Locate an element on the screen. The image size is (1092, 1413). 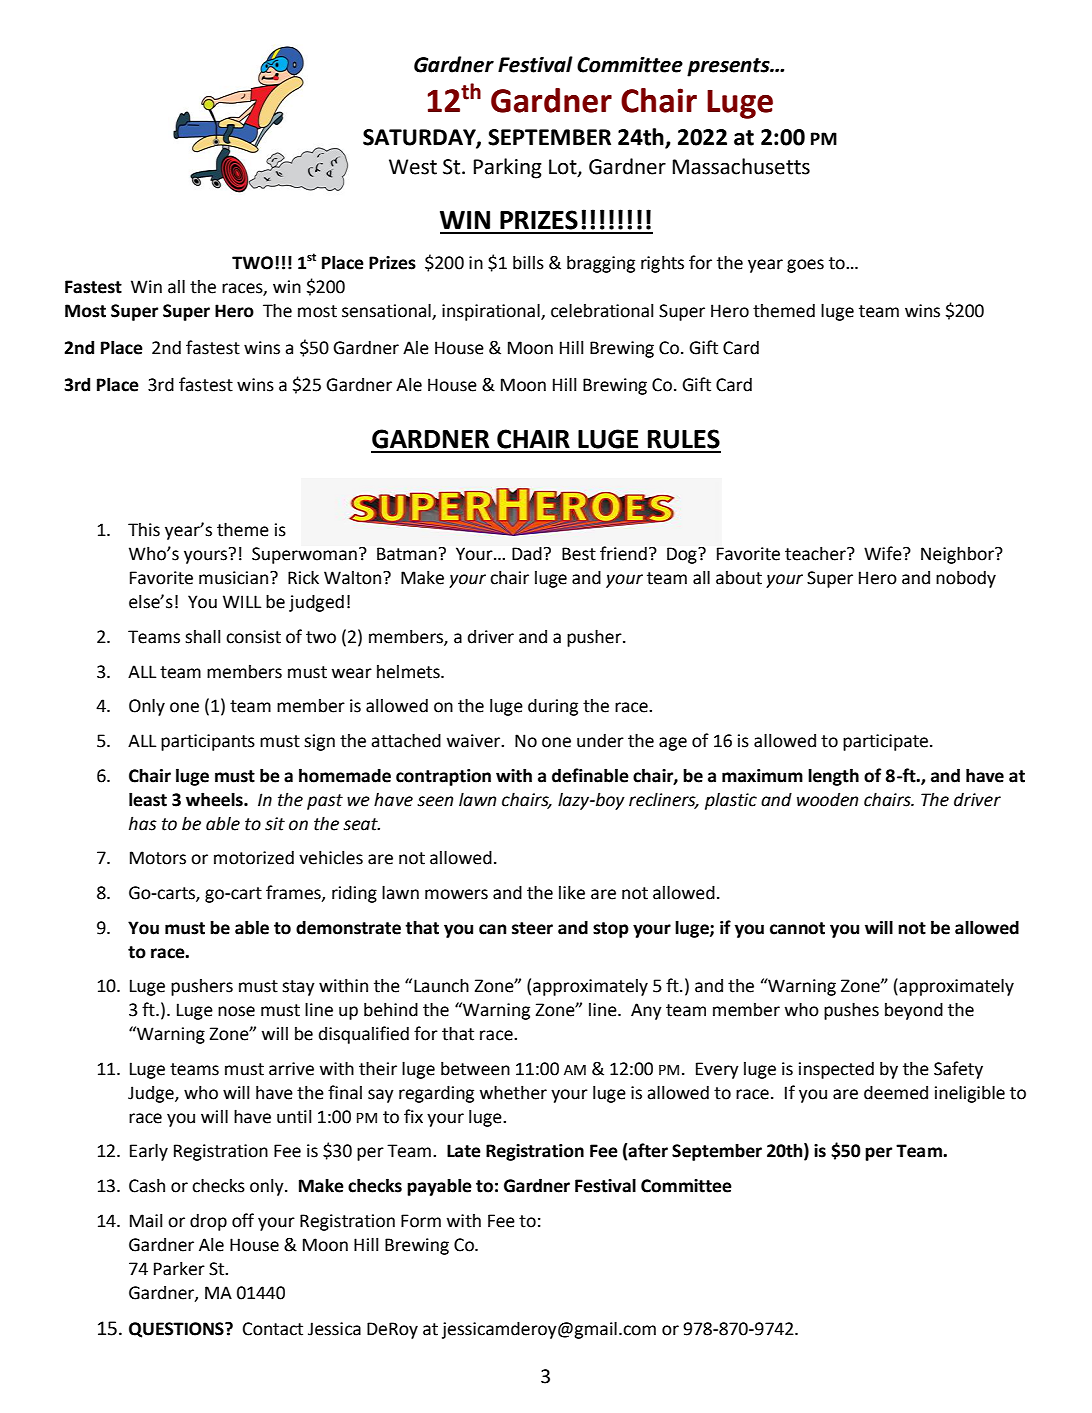
presents is located at coordinates (729, 67).
